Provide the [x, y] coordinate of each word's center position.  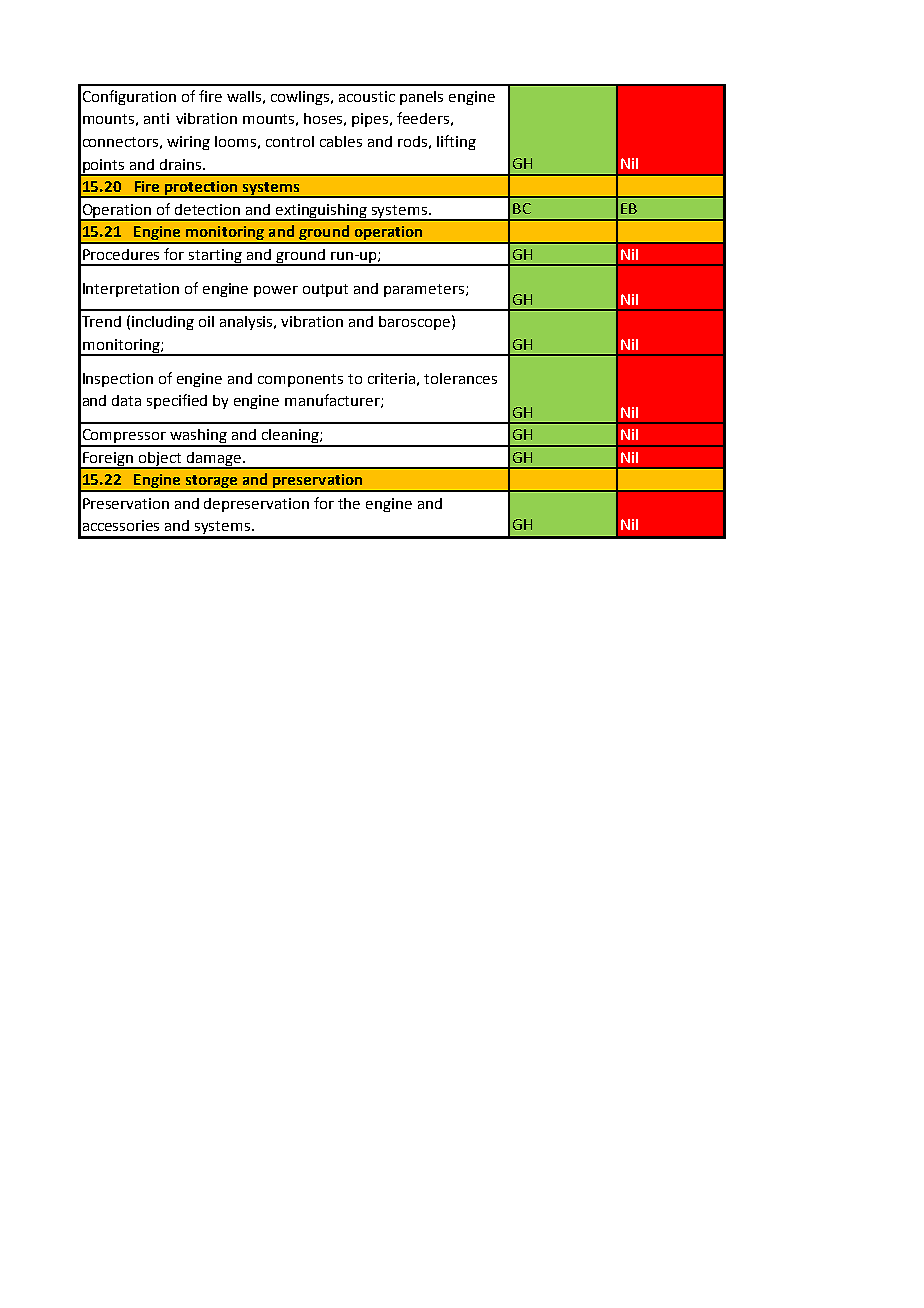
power [276, 291]
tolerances [460, 378]
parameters [424, 290]
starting [216, 257]
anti [156, 118]
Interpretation [131, 290]
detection [207, 209]
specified [177, 401]
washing [198, 437]
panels [421, 98]
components [300, 380]
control [290, 141]
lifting [456, 142]
